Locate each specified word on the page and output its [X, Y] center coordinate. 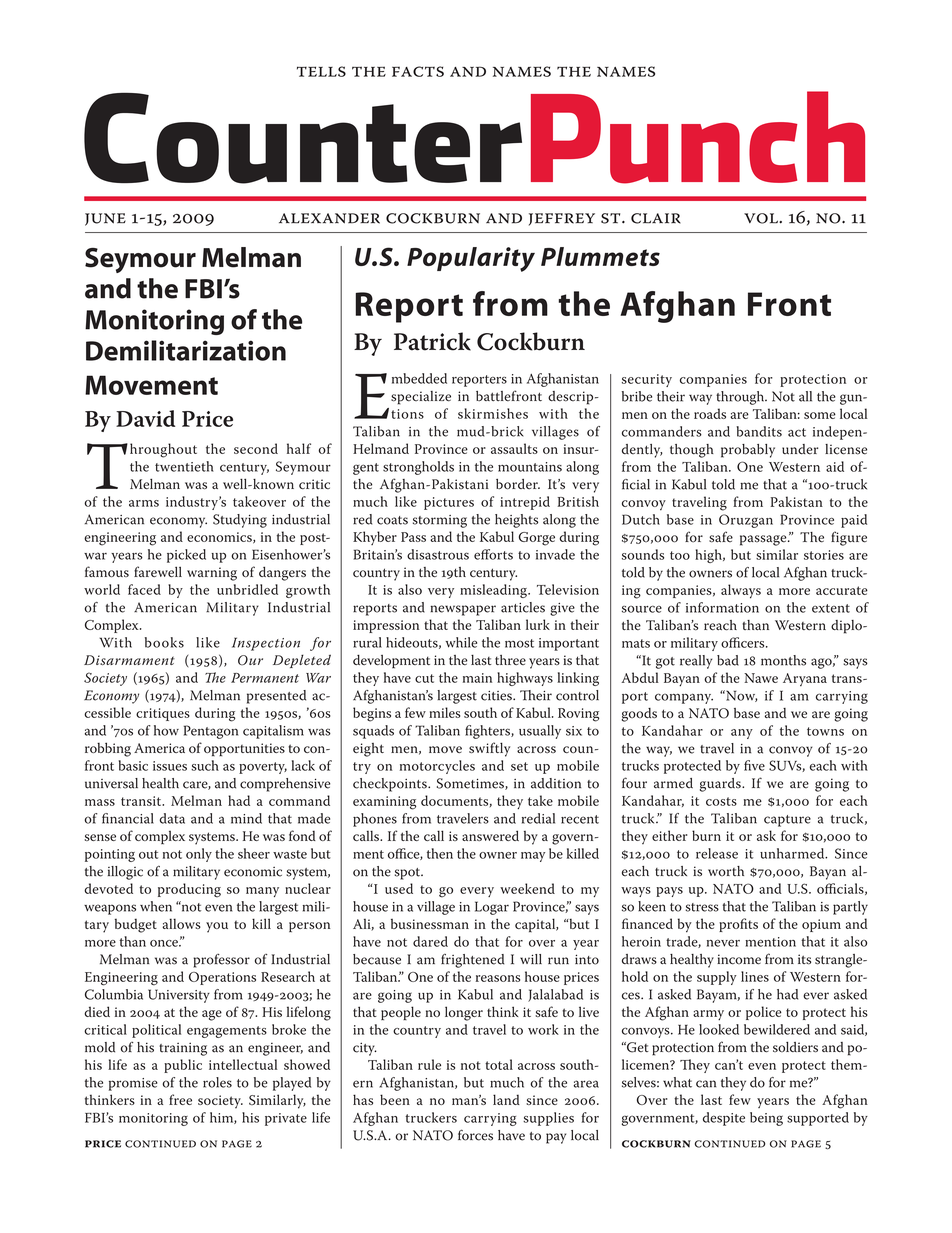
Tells [321, 71]
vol [762, 218]
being [766, 1119]
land [506, 1099]
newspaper [463, 610]
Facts [418, 71]
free [180, 1099]
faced [144, 589]
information [722, 607]
